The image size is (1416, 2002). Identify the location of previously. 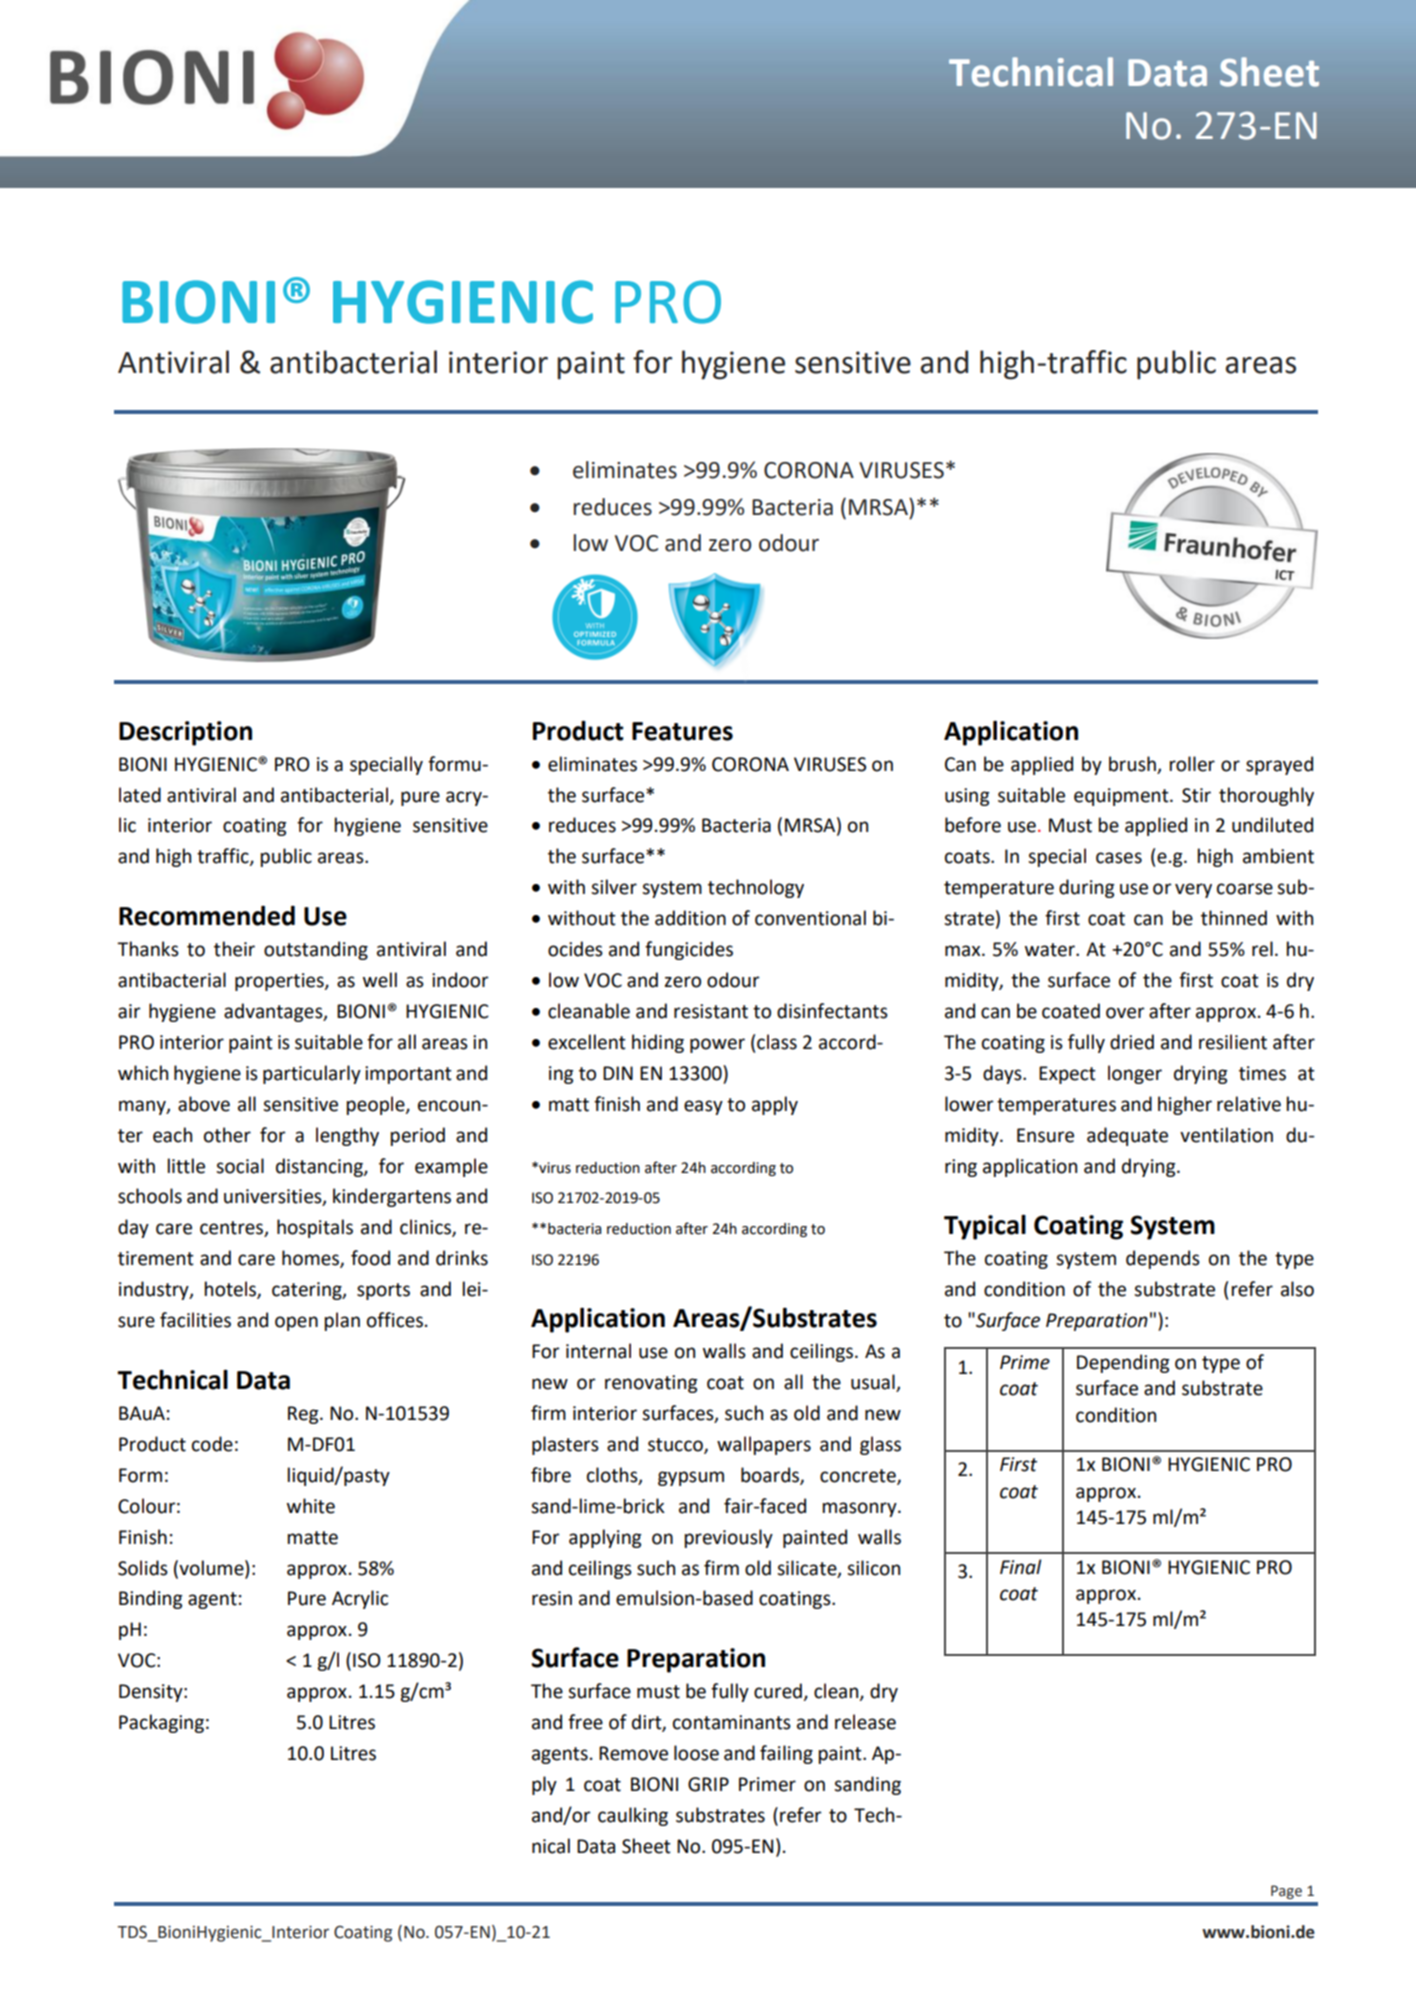
(729, 1538).
